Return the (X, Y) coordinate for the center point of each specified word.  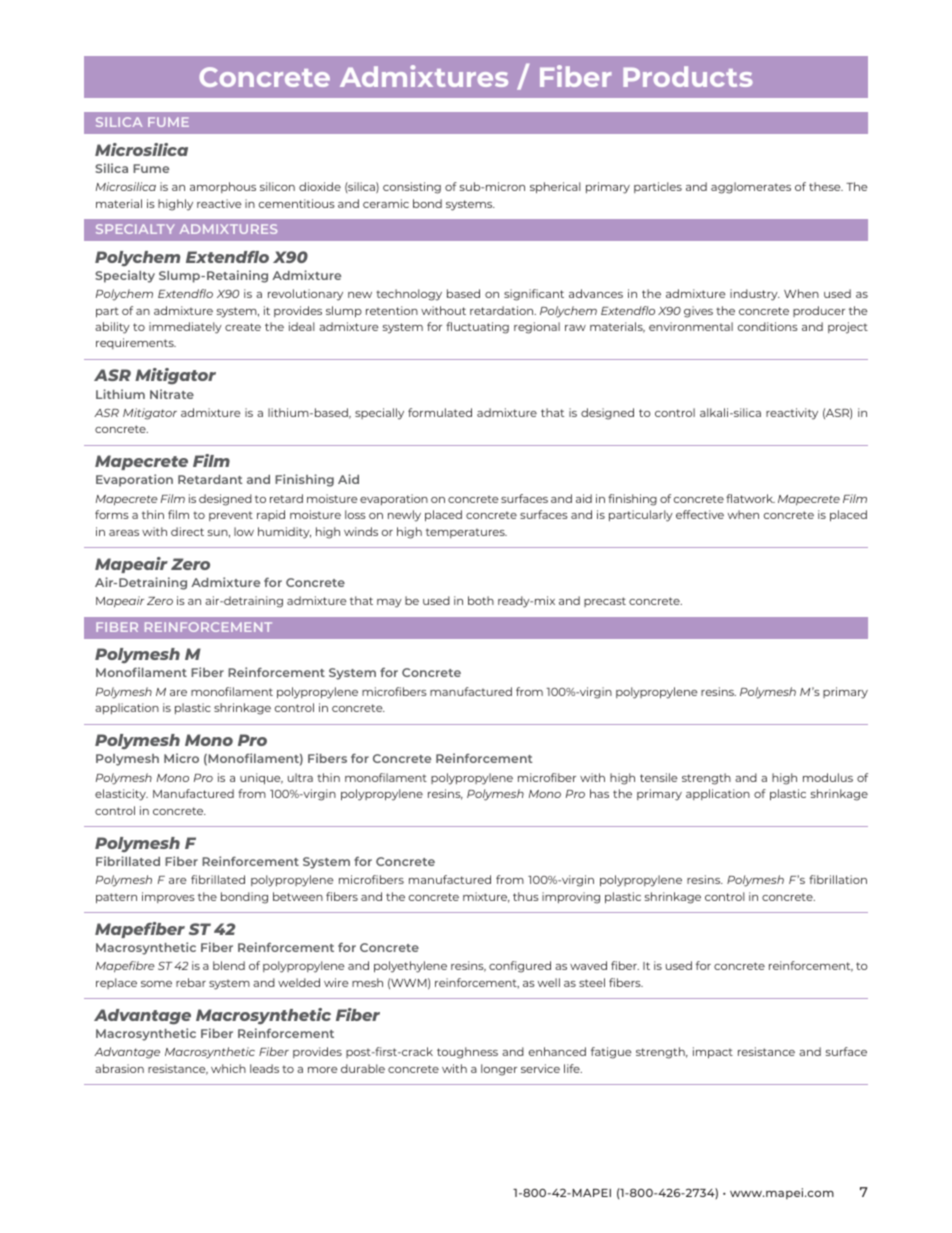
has (599, 793)
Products (688, 76)
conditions (768, 326)
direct (187, 531)
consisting (412, 188)
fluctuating (477, 328)
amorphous (223, 187)
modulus (828, 777)
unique (261, 779)
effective (700, 514)
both (481, 600)
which (228, 1068)
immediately (185, 328)
